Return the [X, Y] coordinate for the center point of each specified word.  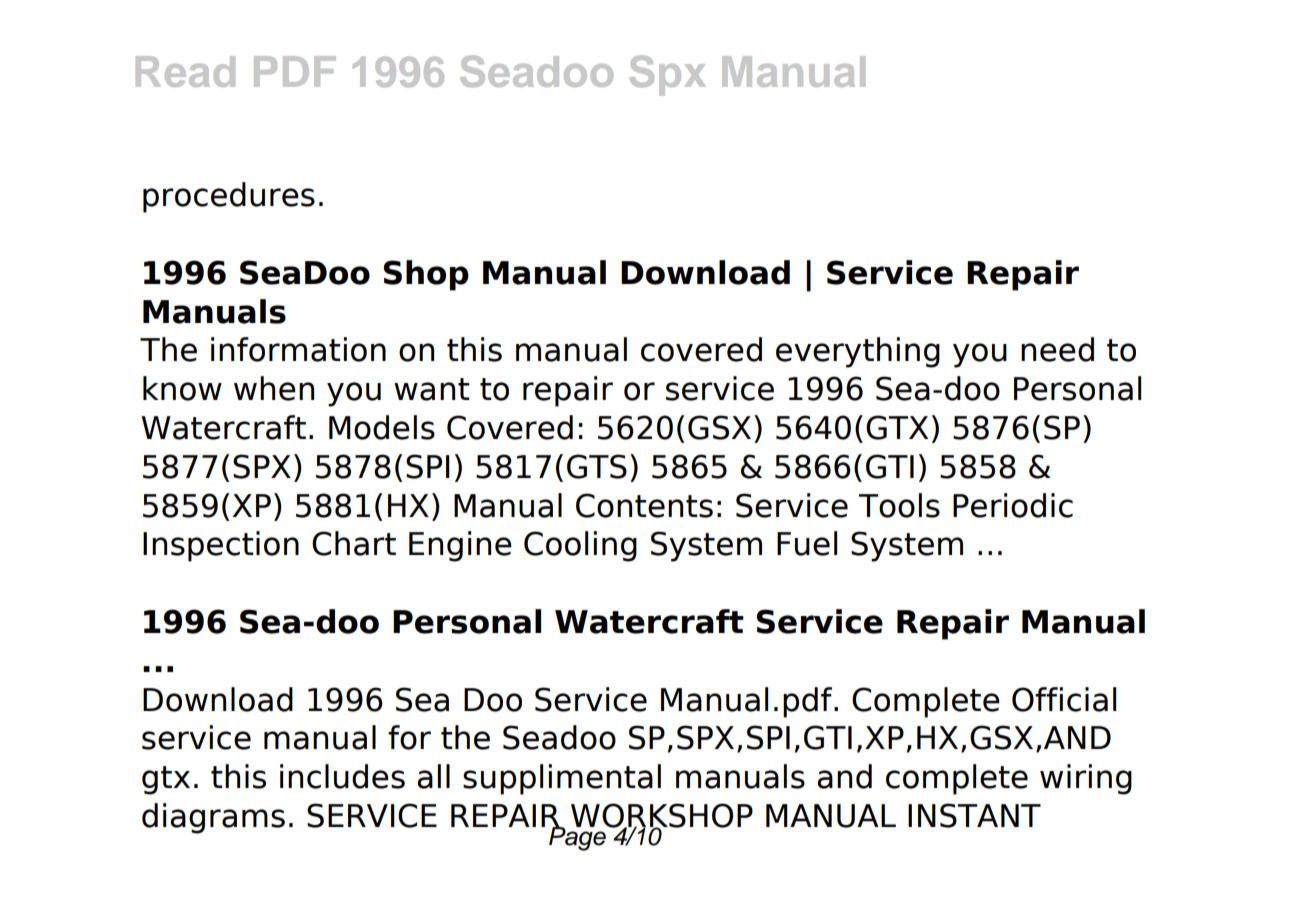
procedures [229, 197]
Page [578, 837]
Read [185, 71]
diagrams [213, 818]
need [1057, 349]
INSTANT [974, 815]
